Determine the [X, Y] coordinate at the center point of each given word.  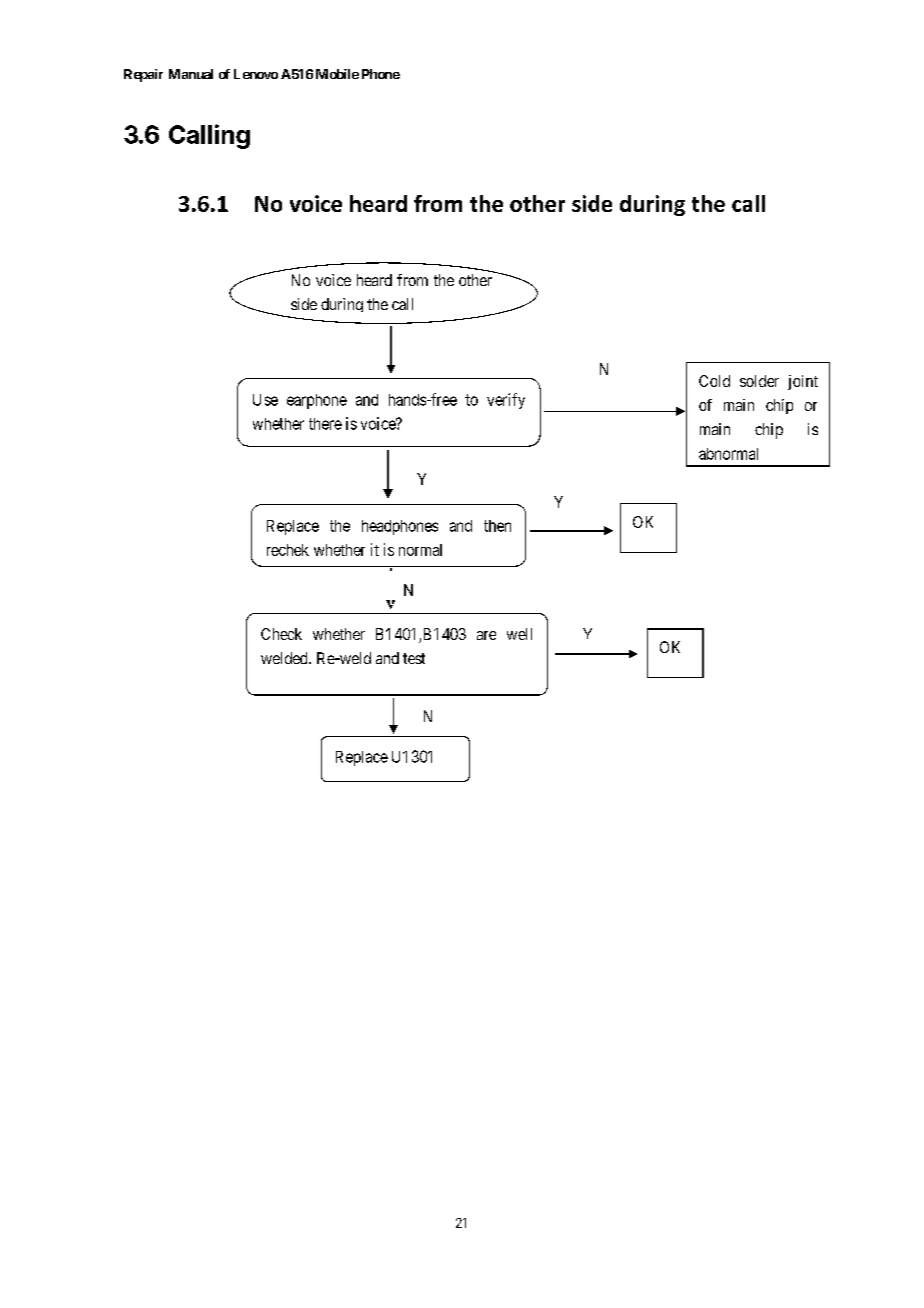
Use [265, 400]
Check [281, 634]
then [497, 526]
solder [759, 381]
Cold [714, 381]
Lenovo [256, 74]
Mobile [337, 74]
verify [506, 401]
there [325, 424]
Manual [191, 74]
